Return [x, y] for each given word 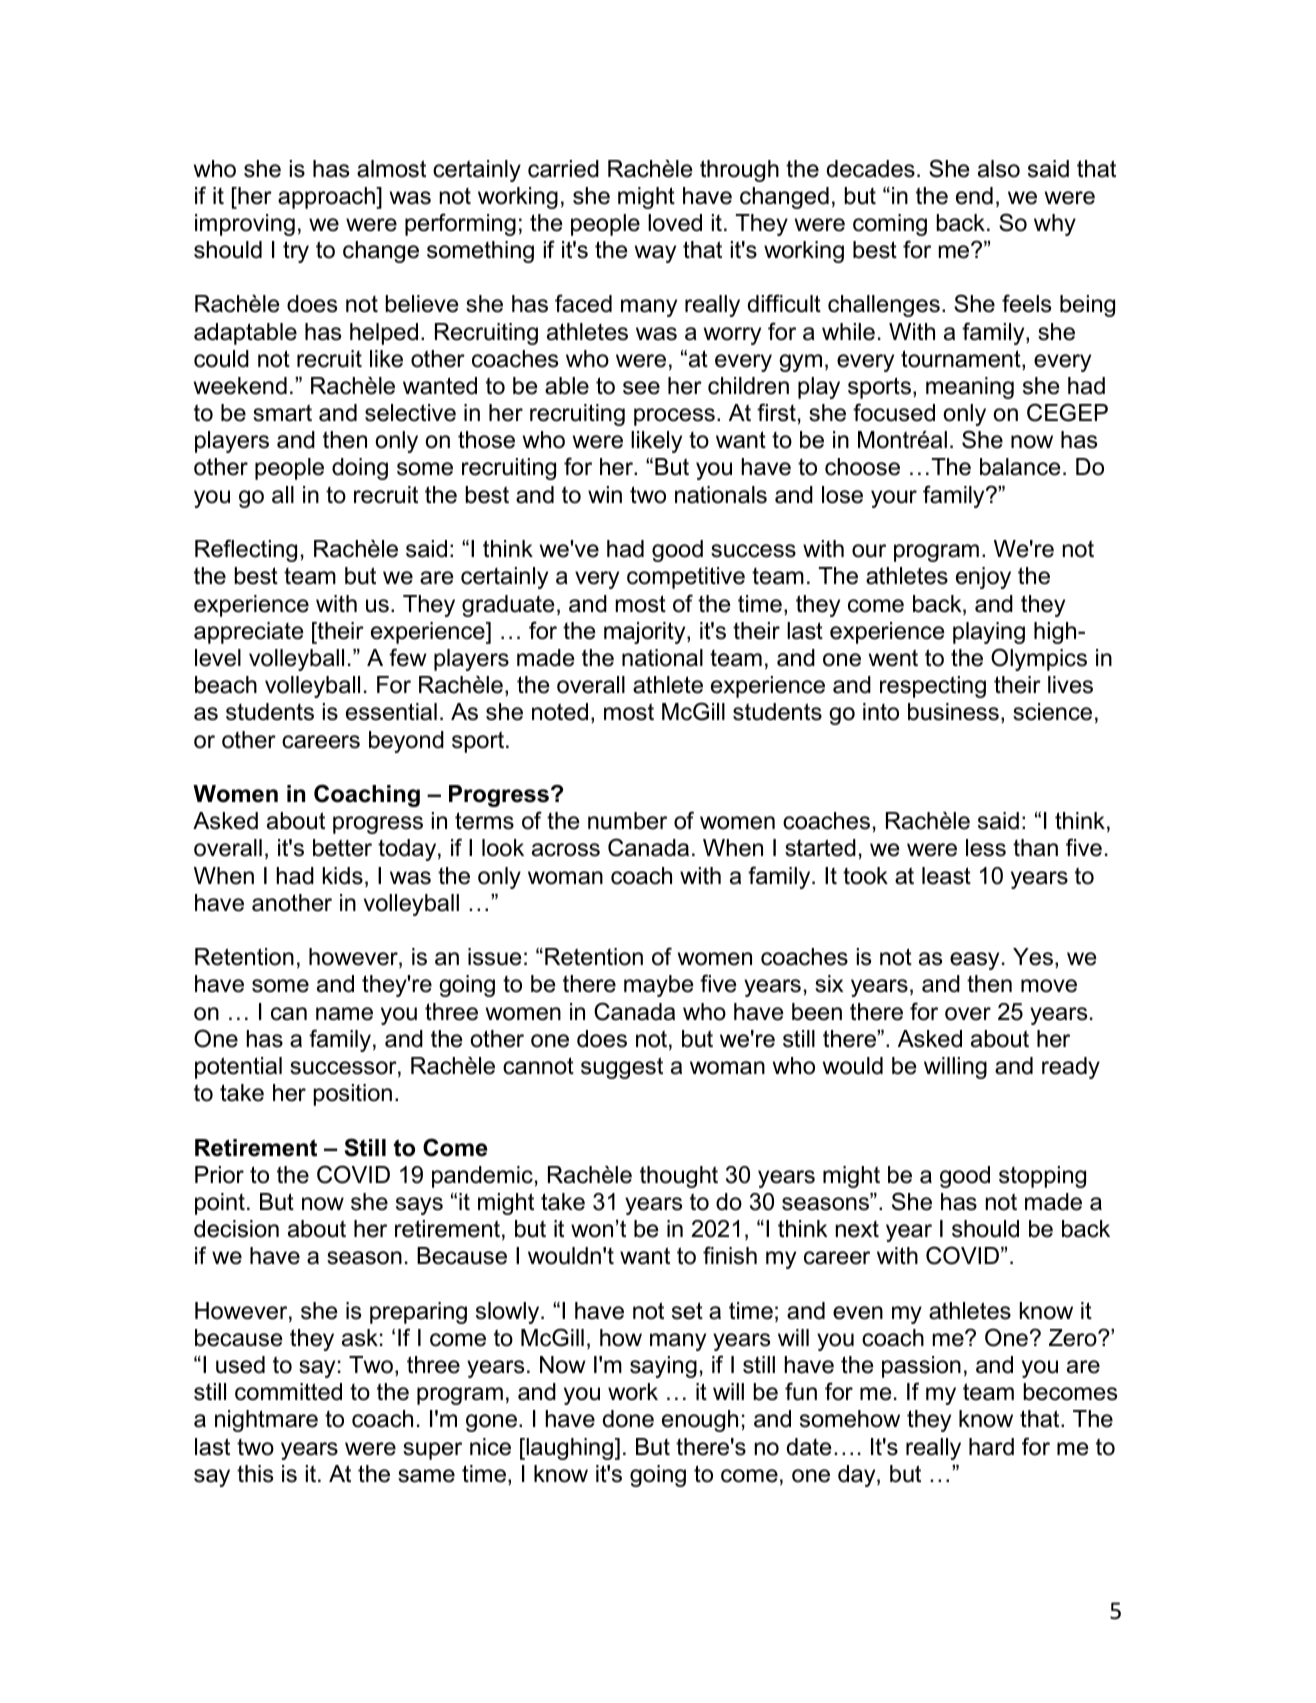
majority [646, 633]
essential [391, 712]
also [999, 169]
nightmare [266, 1421]
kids [343, 876]
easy [974, 961]
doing [360, 469]
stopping [1042, 1177]
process [674, 417]
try [296, 252]
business [953, 712]
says [419, 1206]
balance [1020, 467]
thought [679, 1177]
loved [675, 223]
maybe [659, 986]
